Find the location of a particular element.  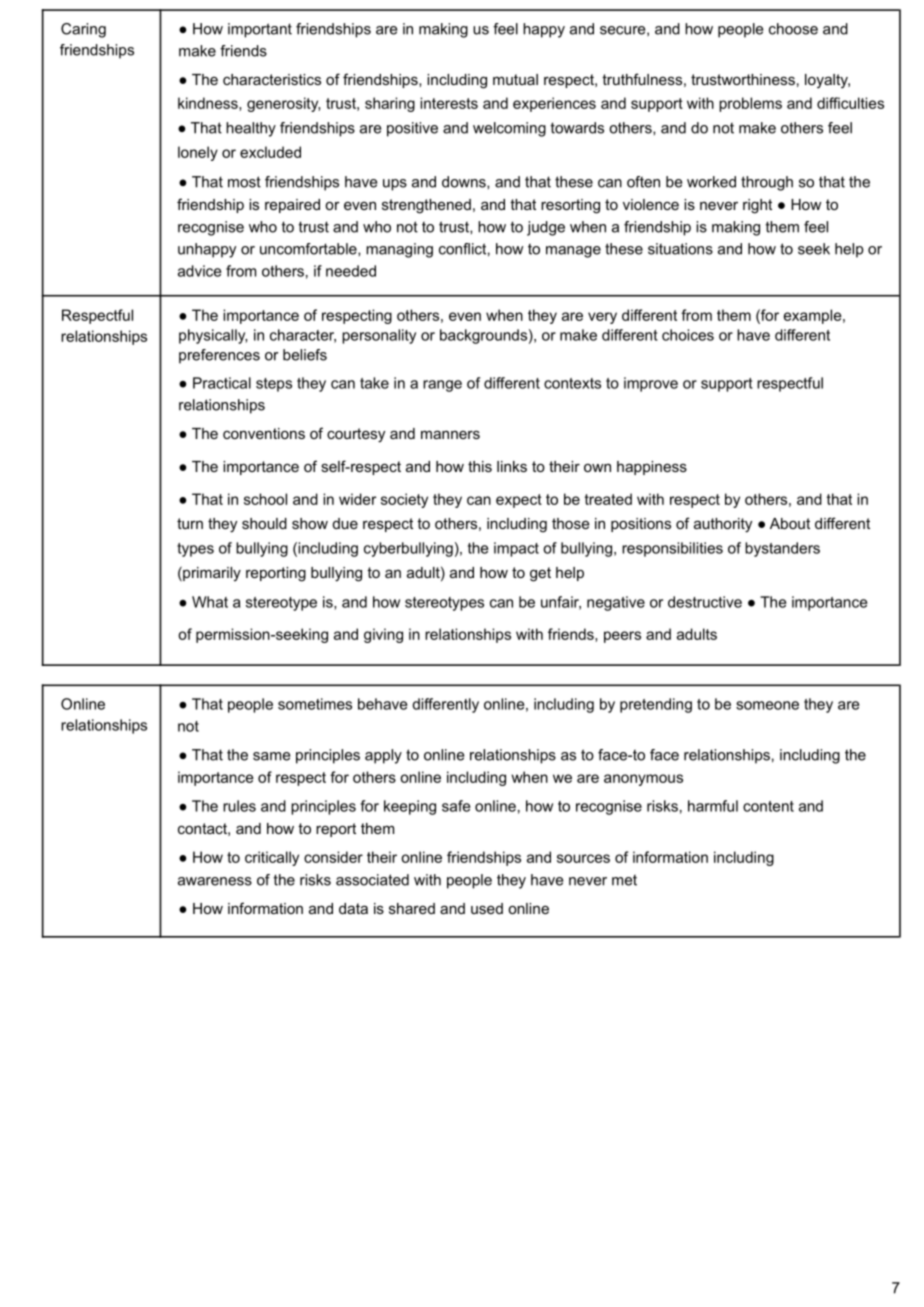

turn is located at coordinates (190, 523).
